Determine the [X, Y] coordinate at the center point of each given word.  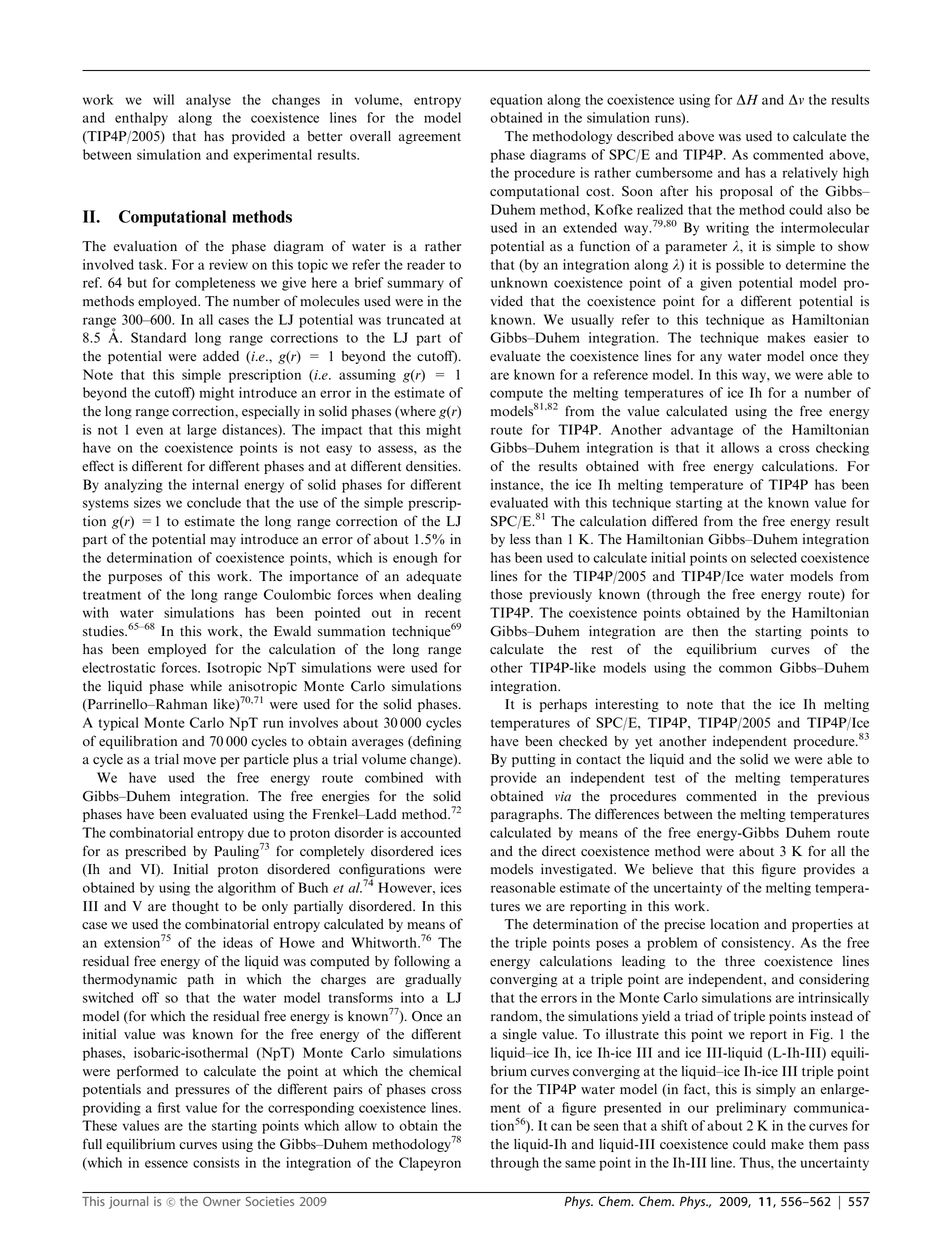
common [745, 669]
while [206, 686]
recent [443, 613]
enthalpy [141, 119]
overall [370, 136]
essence [166, 1164]
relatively [810, 174]
